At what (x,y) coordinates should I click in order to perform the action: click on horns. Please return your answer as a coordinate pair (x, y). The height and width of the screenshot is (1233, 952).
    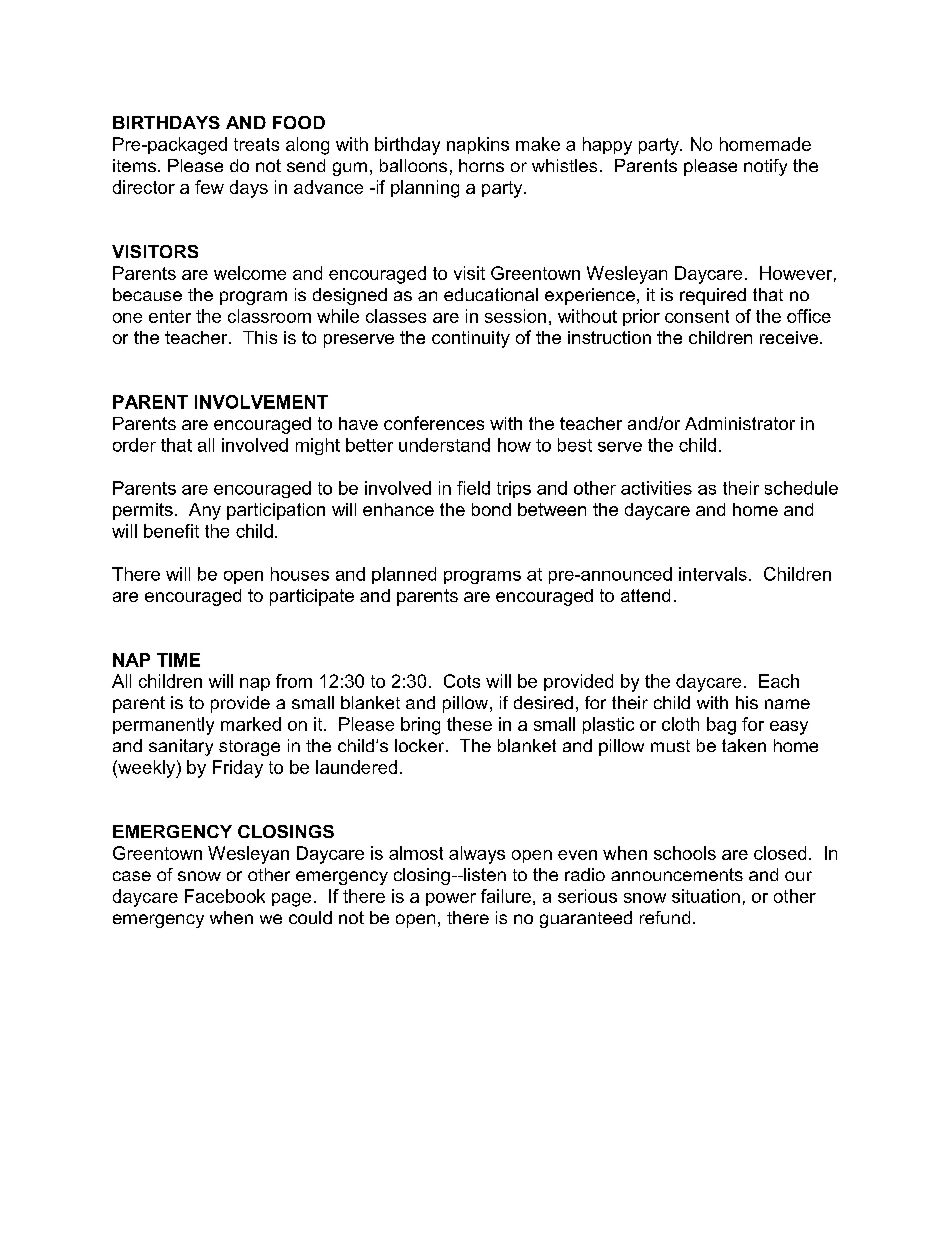
    Looking at the image, I should click on (481, 165).
